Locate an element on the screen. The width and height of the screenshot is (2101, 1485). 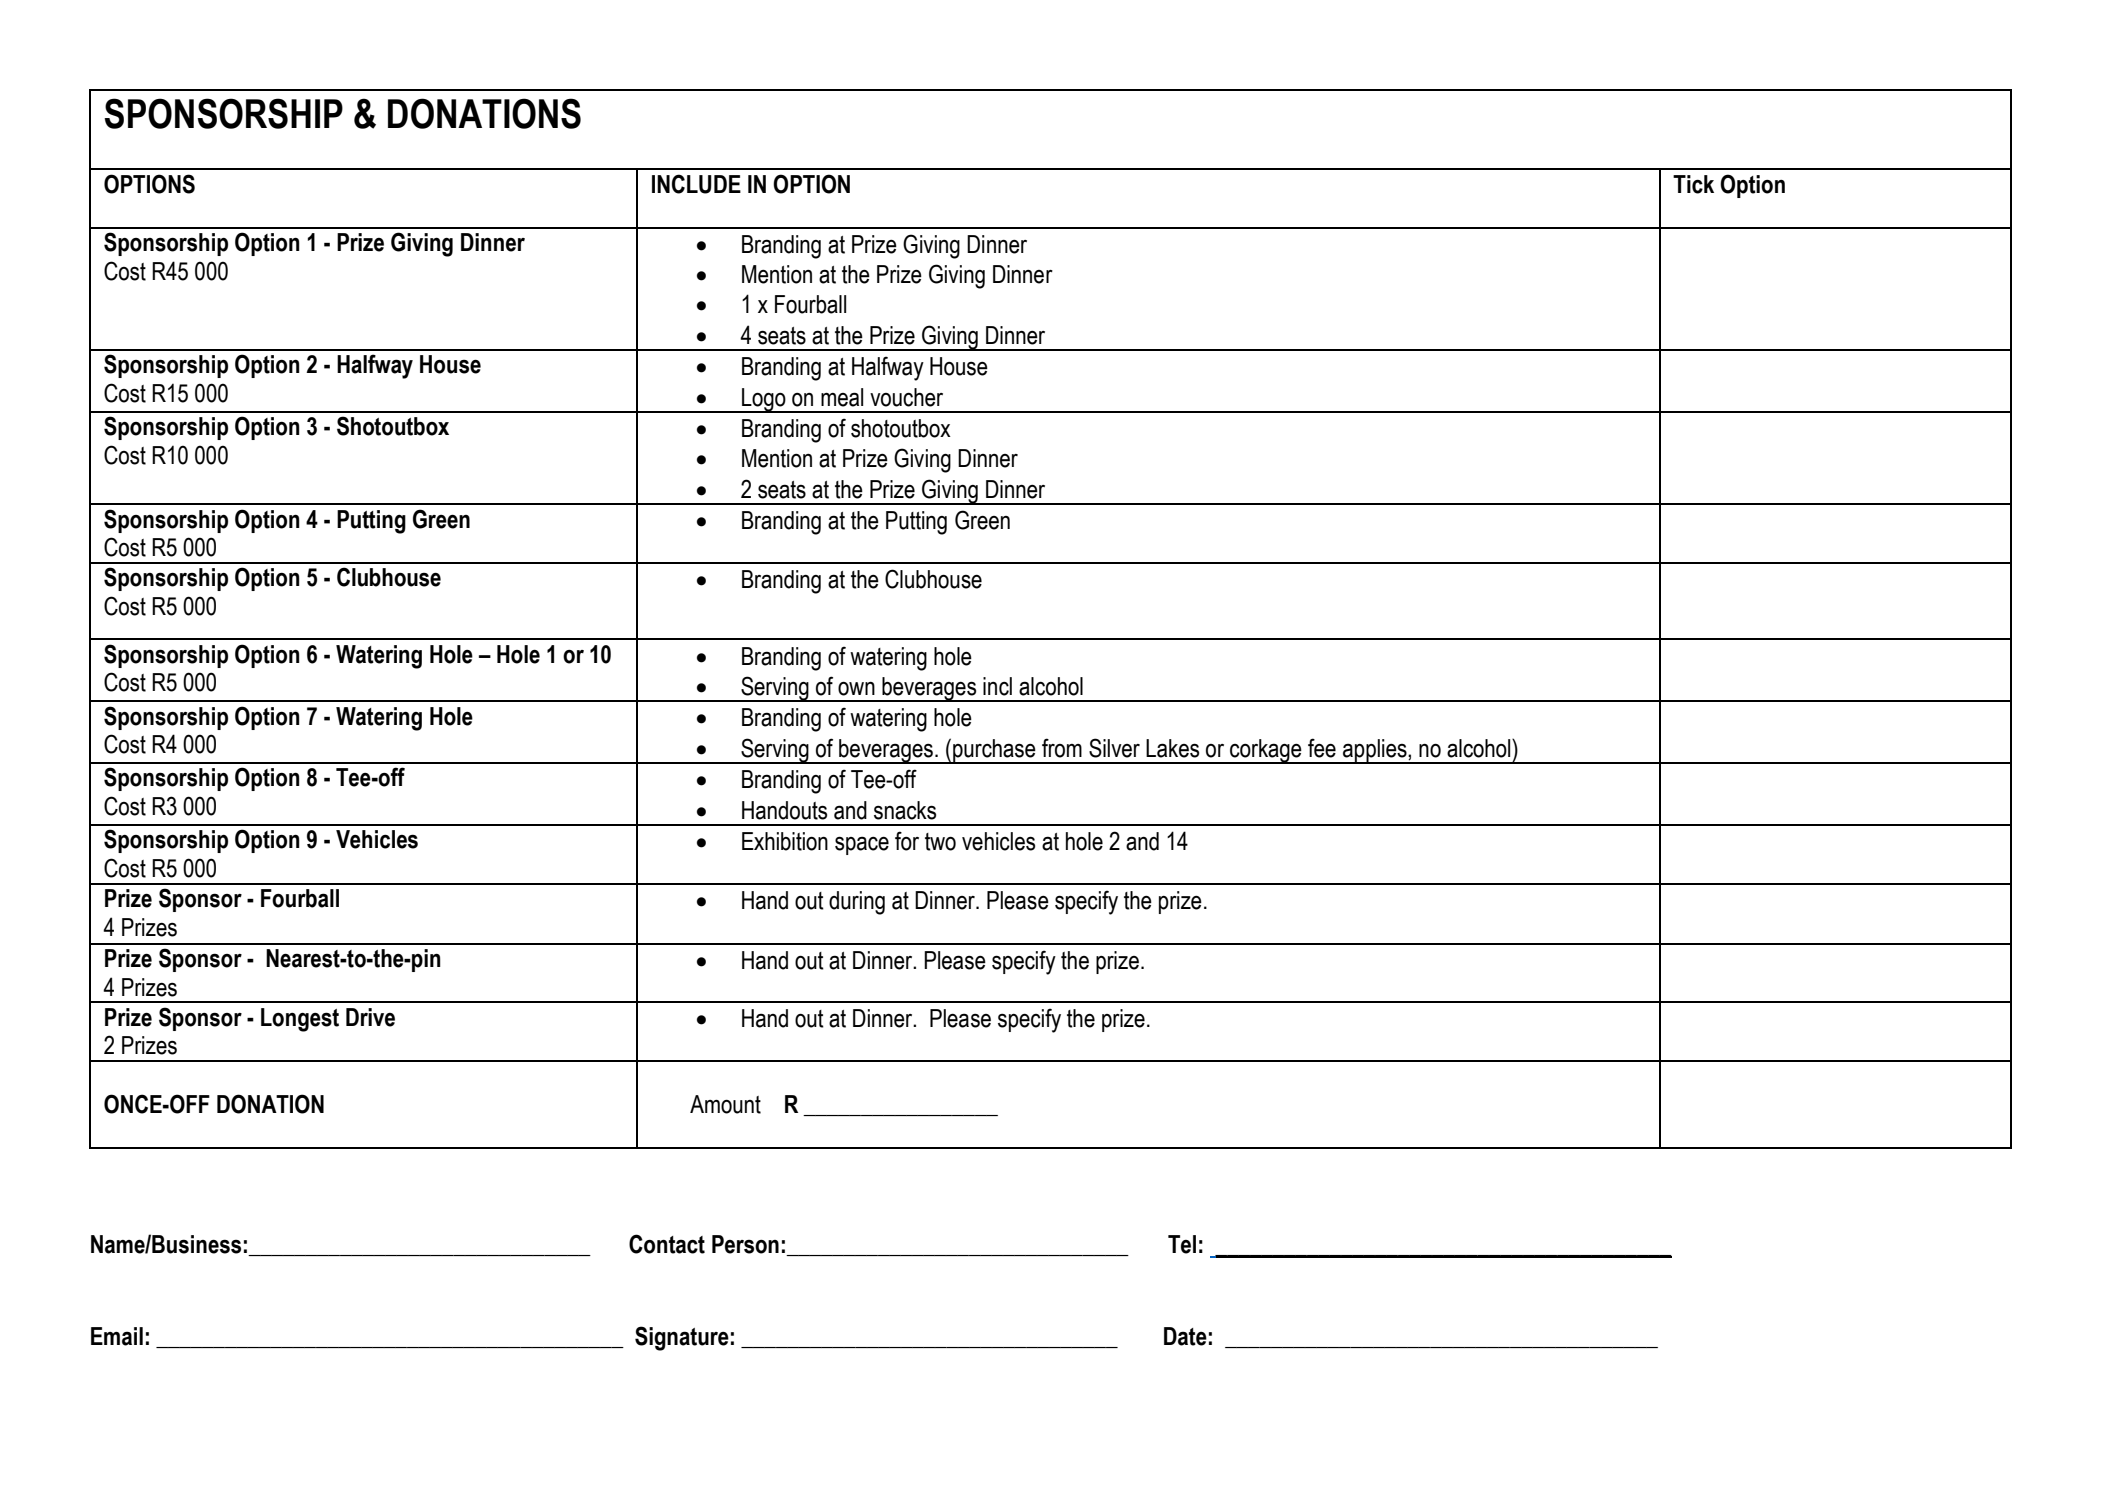
Tick is located at coordinates (1693, 184).
